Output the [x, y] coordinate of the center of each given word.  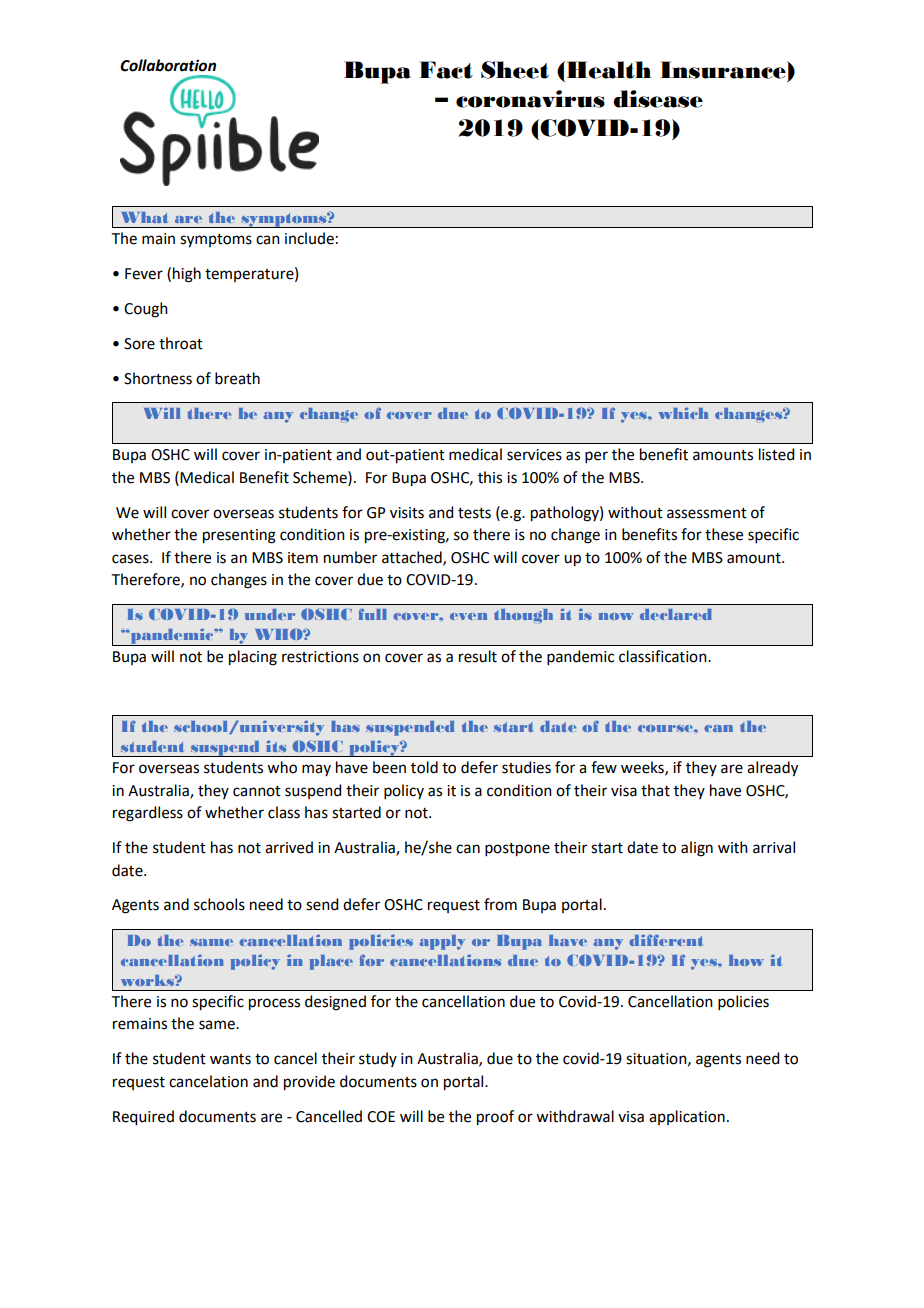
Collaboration [168, 65]
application [687, 1117]
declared [676, 614]
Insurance [724, 70]
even [468, 616]
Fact [446, 70]
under [270, 614]
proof [495, 1118]
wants [230, 1059]
